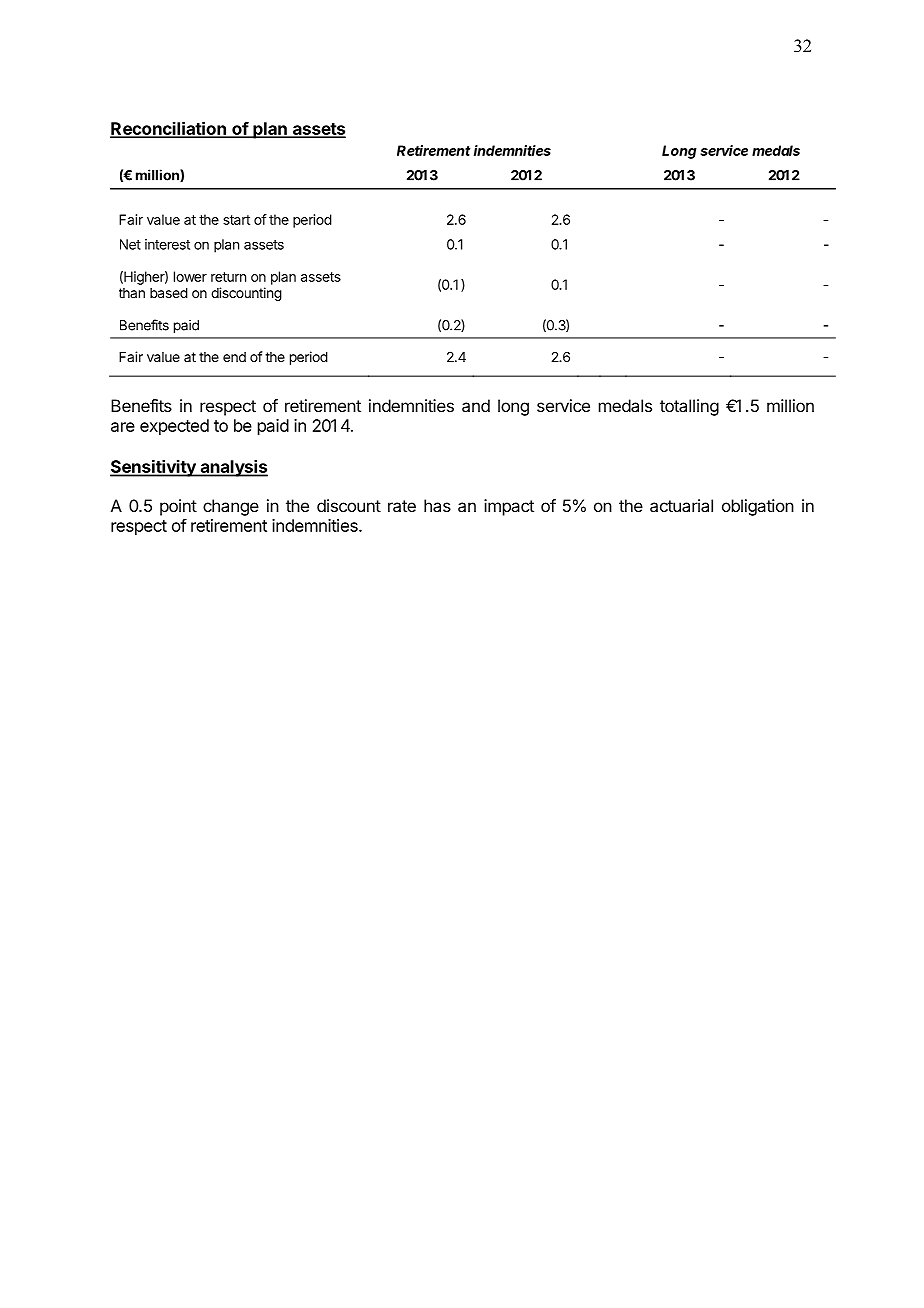  What do you see at coordinates (437, 505) in the page?
I see `has` at bounding box center [437, 505].
